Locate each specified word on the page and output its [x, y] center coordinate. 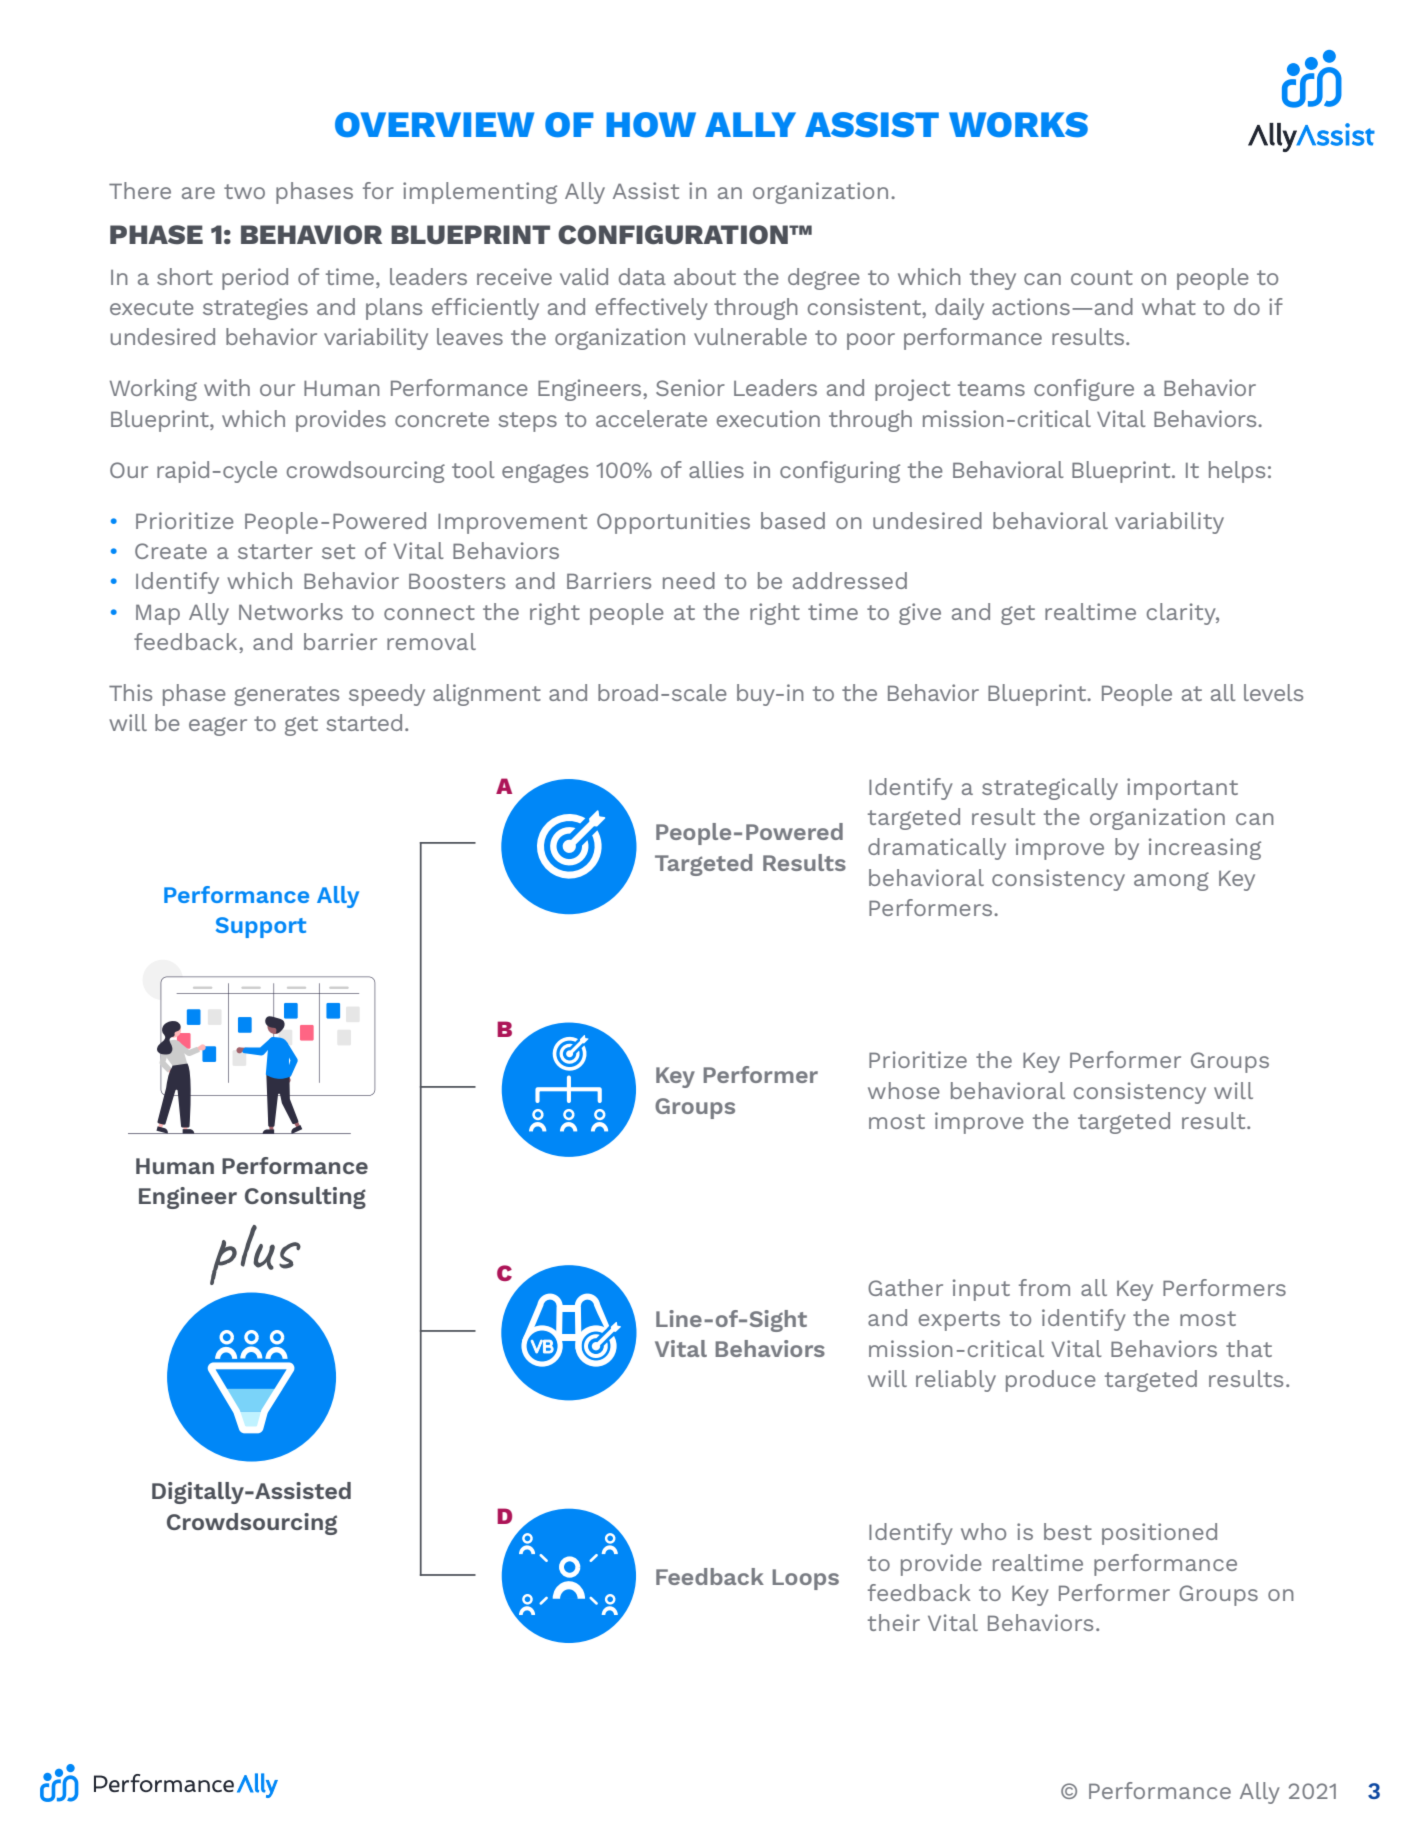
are [198, 193]
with [227, 387]
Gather [905, 1287]
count [1102, 277]
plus [255, 1255]
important [1182, 789]
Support [261, 927]
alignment [487, 695]
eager [218, 726]
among [1171, 881]
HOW [651, 125]
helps [1237, 472]
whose [904, 1090]
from [1044, 1287]
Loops [805, 1579]
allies [716, 469]
